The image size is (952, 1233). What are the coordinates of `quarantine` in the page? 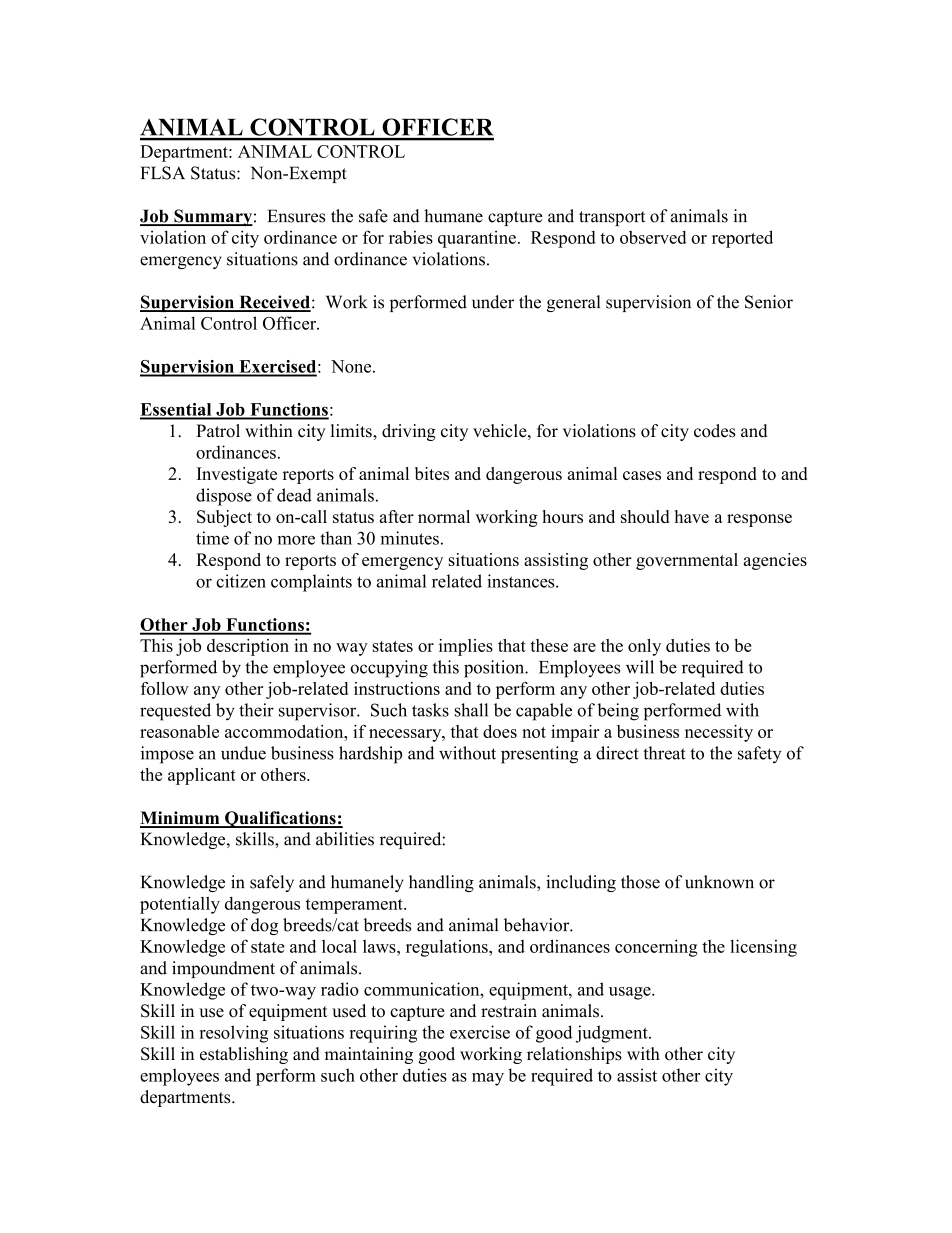 It's located at (477, 239).
